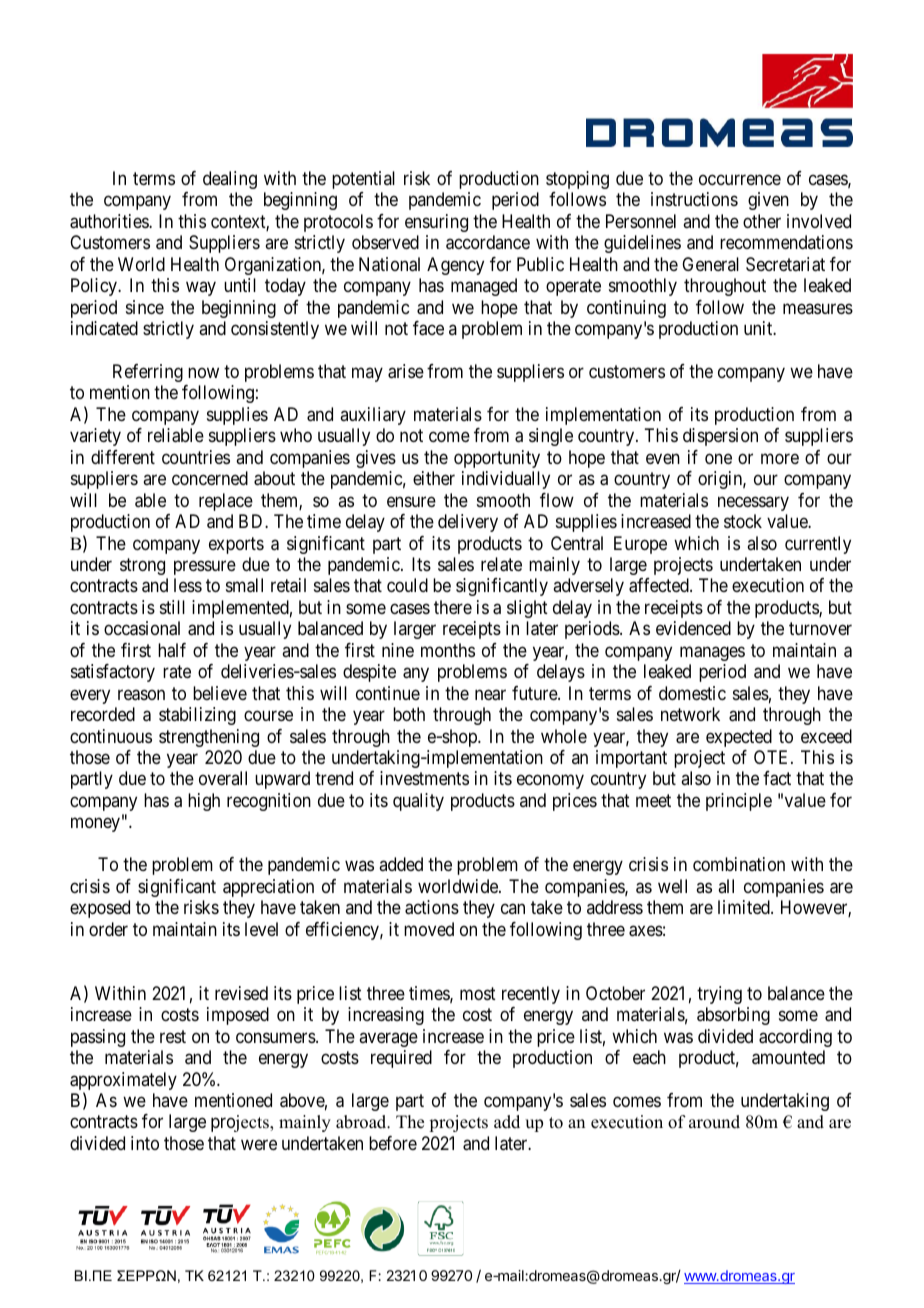 The width and height of the document is (924, 1308). Describe the element at coordinates (393, 1143) in the document. I see `before` at that location.
